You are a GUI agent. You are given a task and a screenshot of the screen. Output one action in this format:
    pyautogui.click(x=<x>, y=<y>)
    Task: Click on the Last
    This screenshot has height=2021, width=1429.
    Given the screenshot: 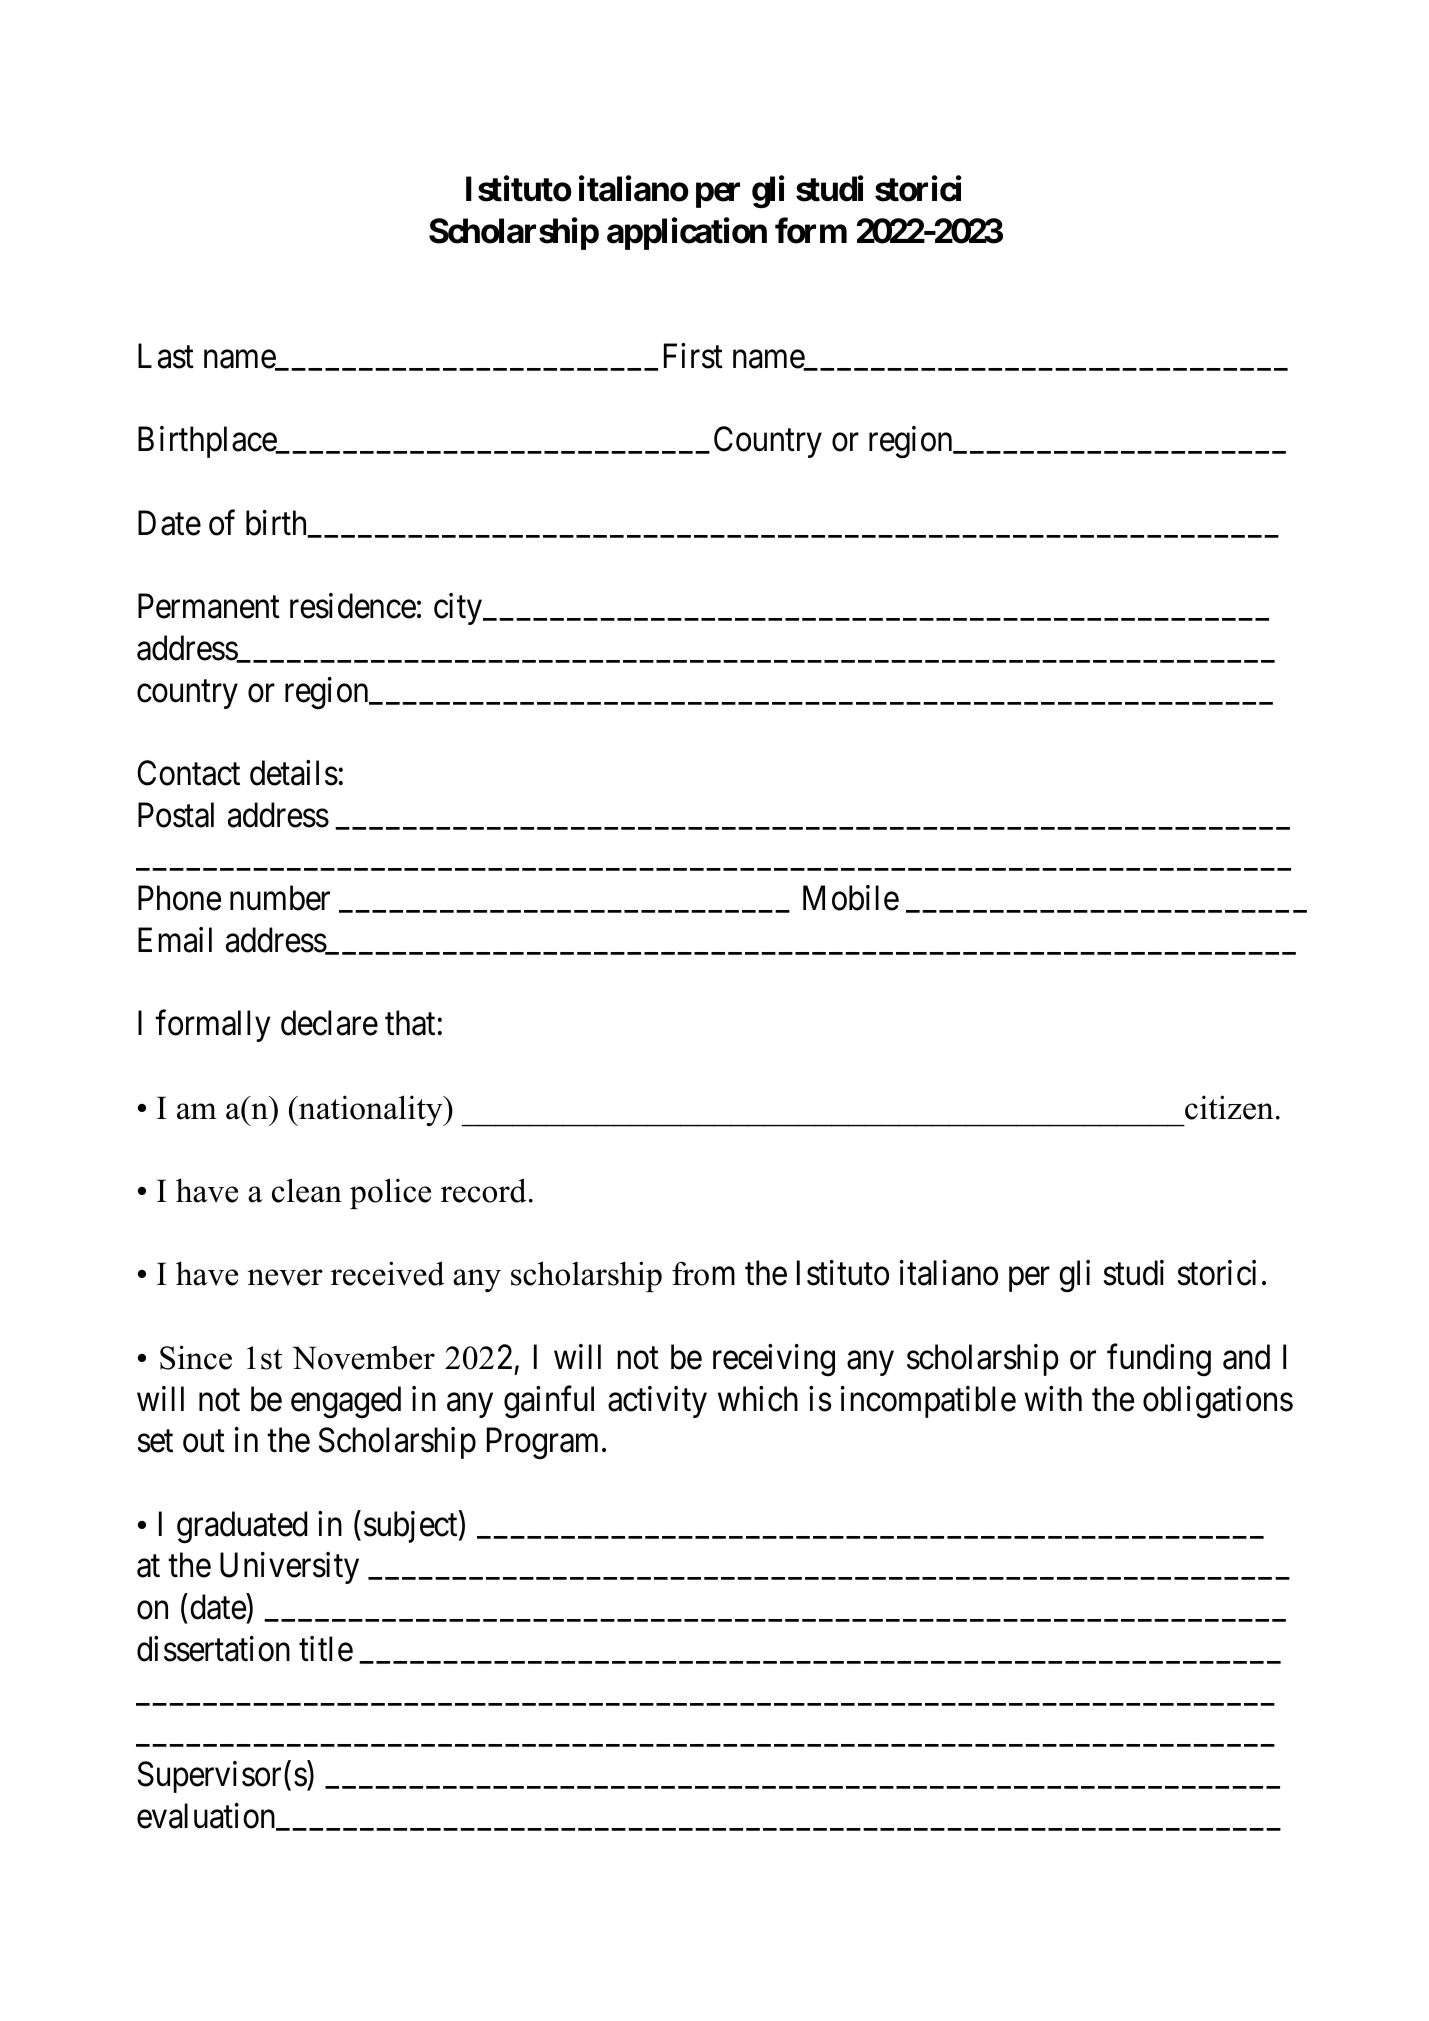 What is the action you would take?
    pyautogui.click(x=166, y=356)
